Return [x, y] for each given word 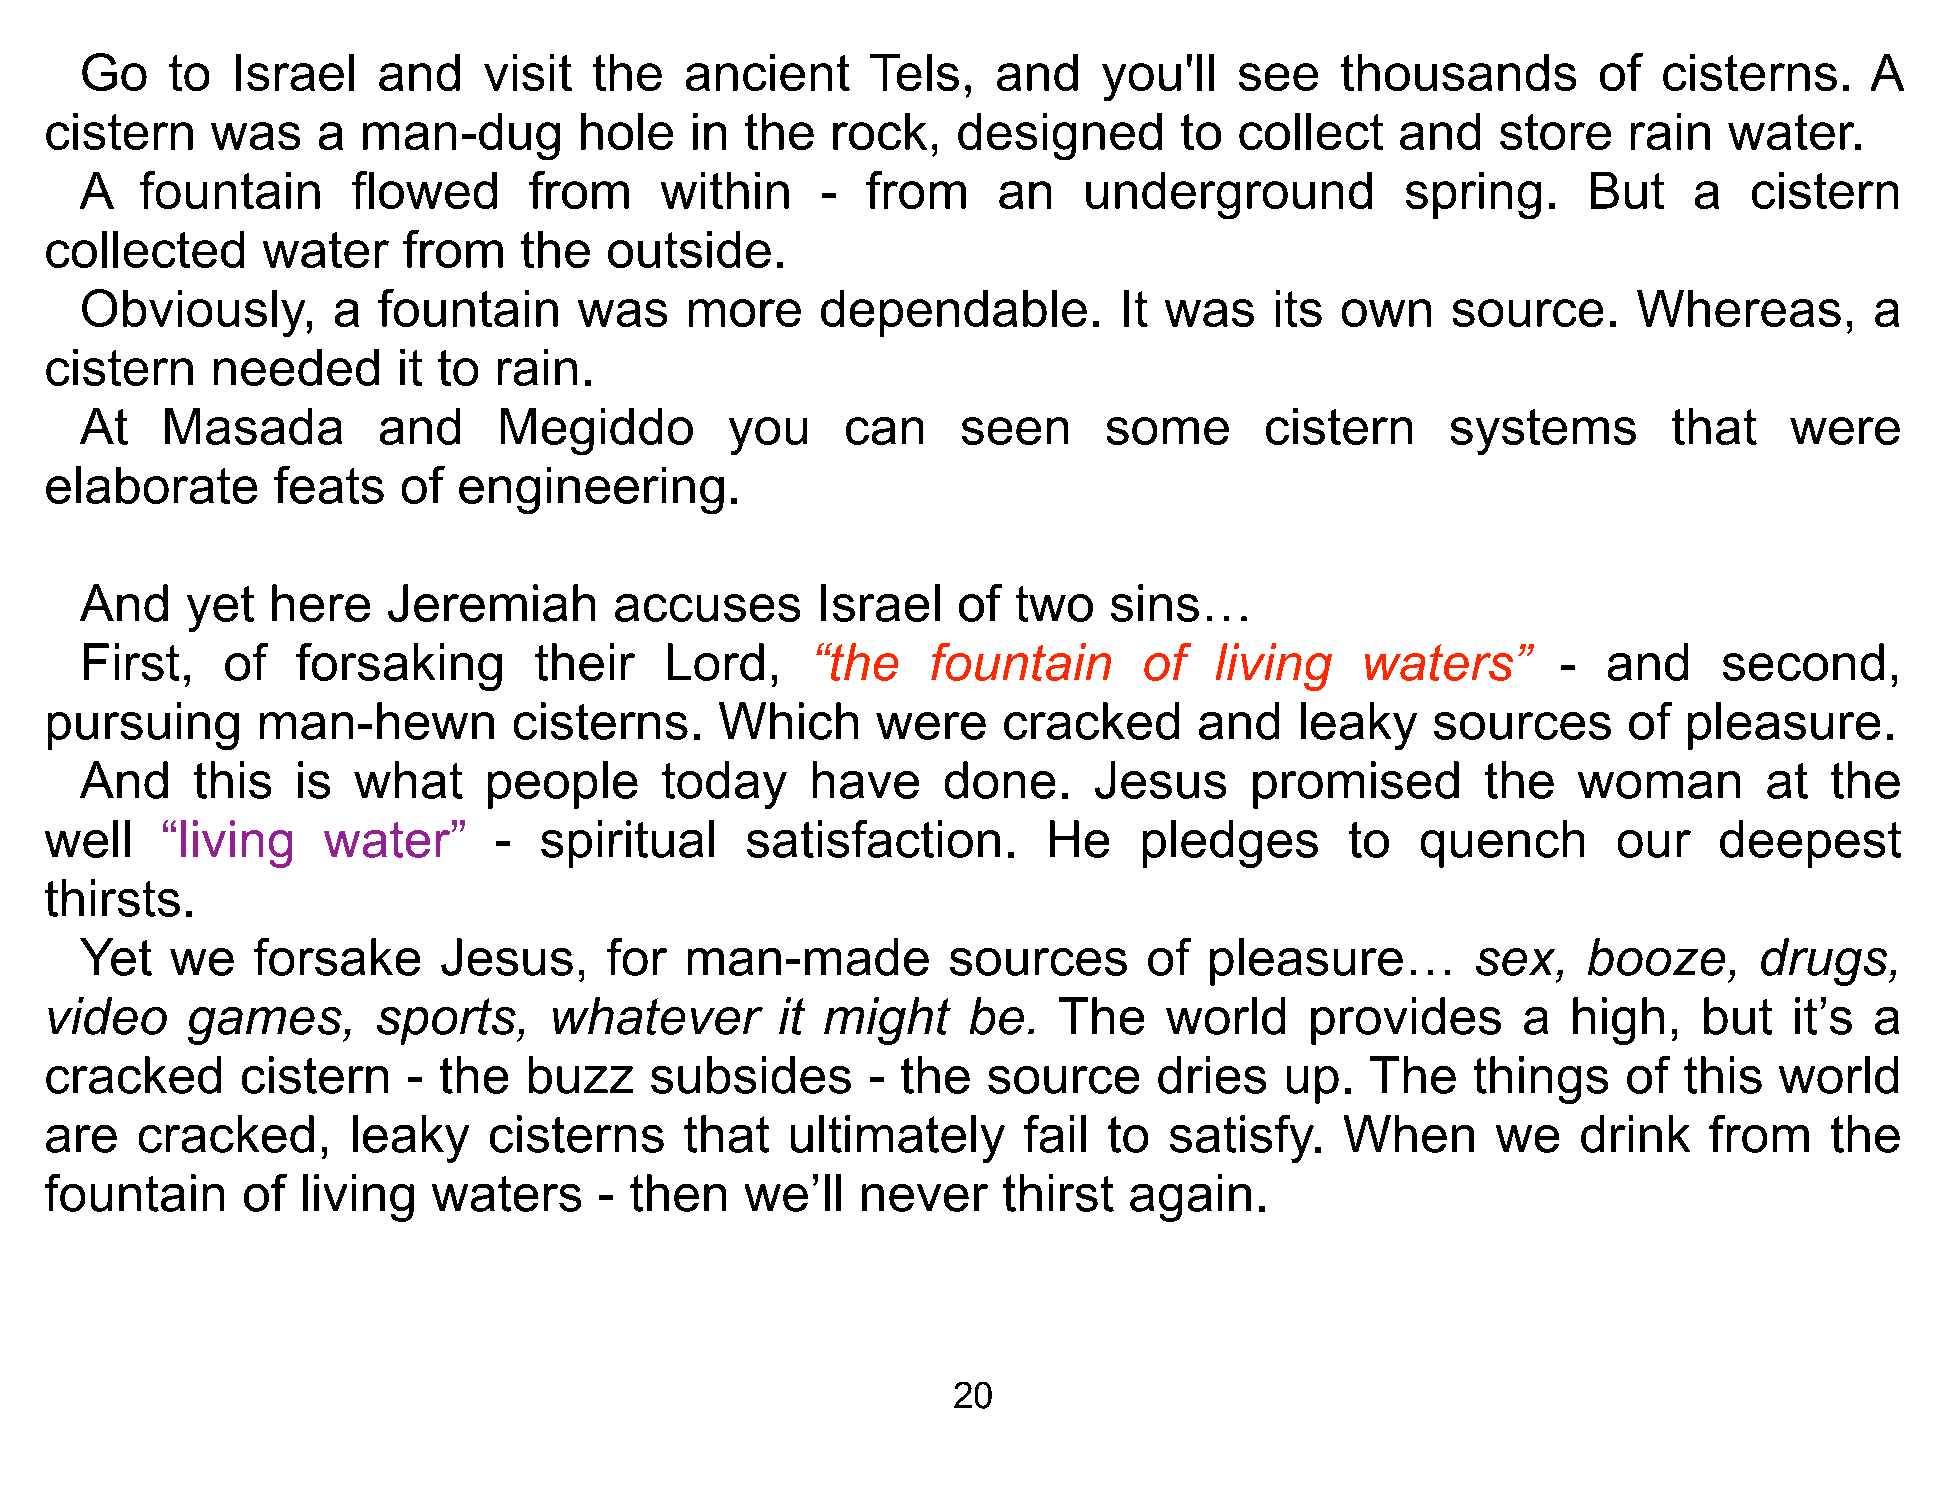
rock [880, 131]
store [1555, 132]
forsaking [399, 667]
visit [528, 72]
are [81, 1139]
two [1054, 604]
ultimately [898, 1139]
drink [1635, 1134]
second [1803, 662]
